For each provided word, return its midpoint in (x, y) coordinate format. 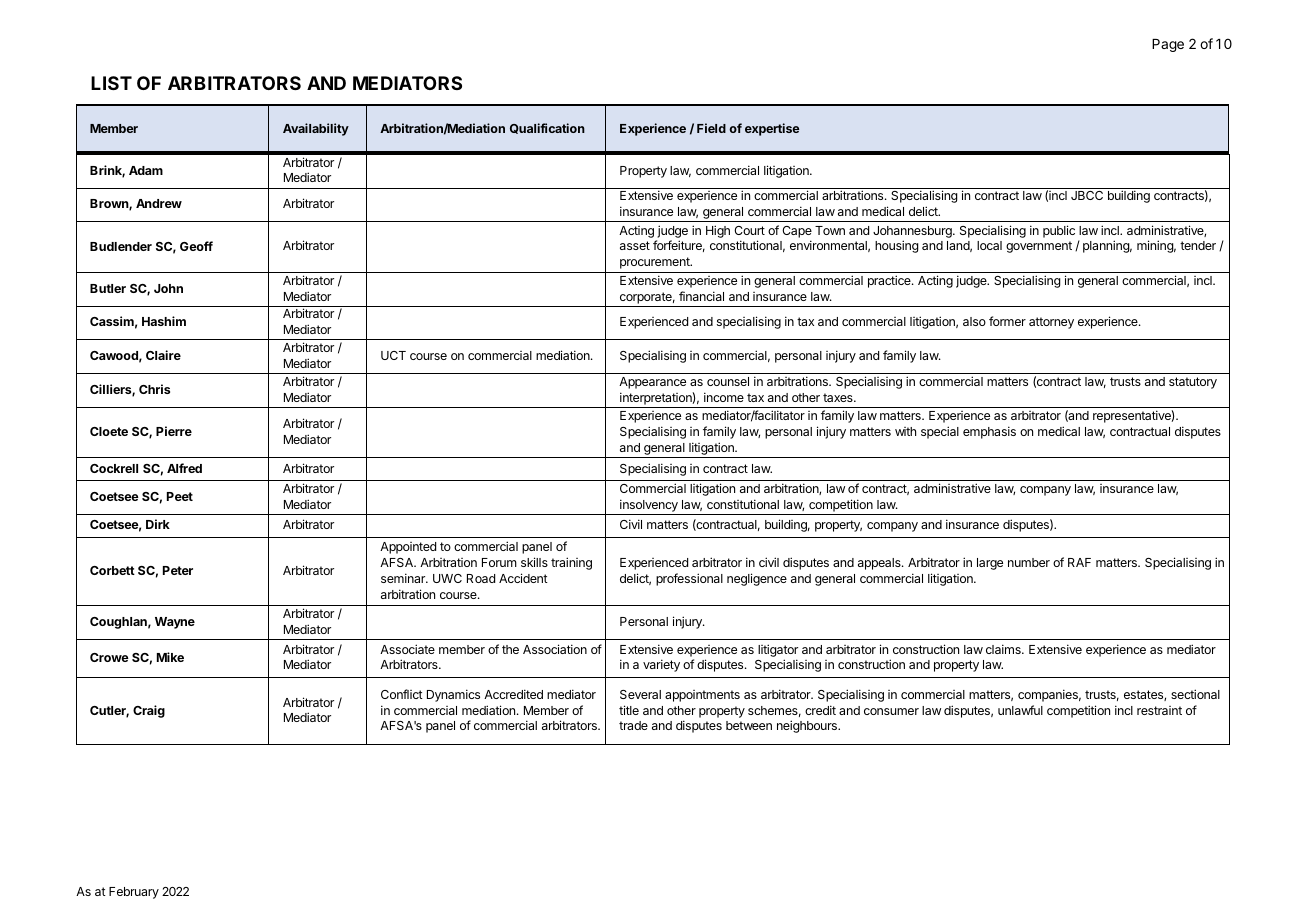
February (134, 893)
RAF (1079, 562)
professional (689, 579)
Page (1168, 45)
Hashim (164, 321)
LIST (111, 83)
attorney (1051, 323)
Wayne (175, 623)
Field (711, 128)
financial (701, 296)
